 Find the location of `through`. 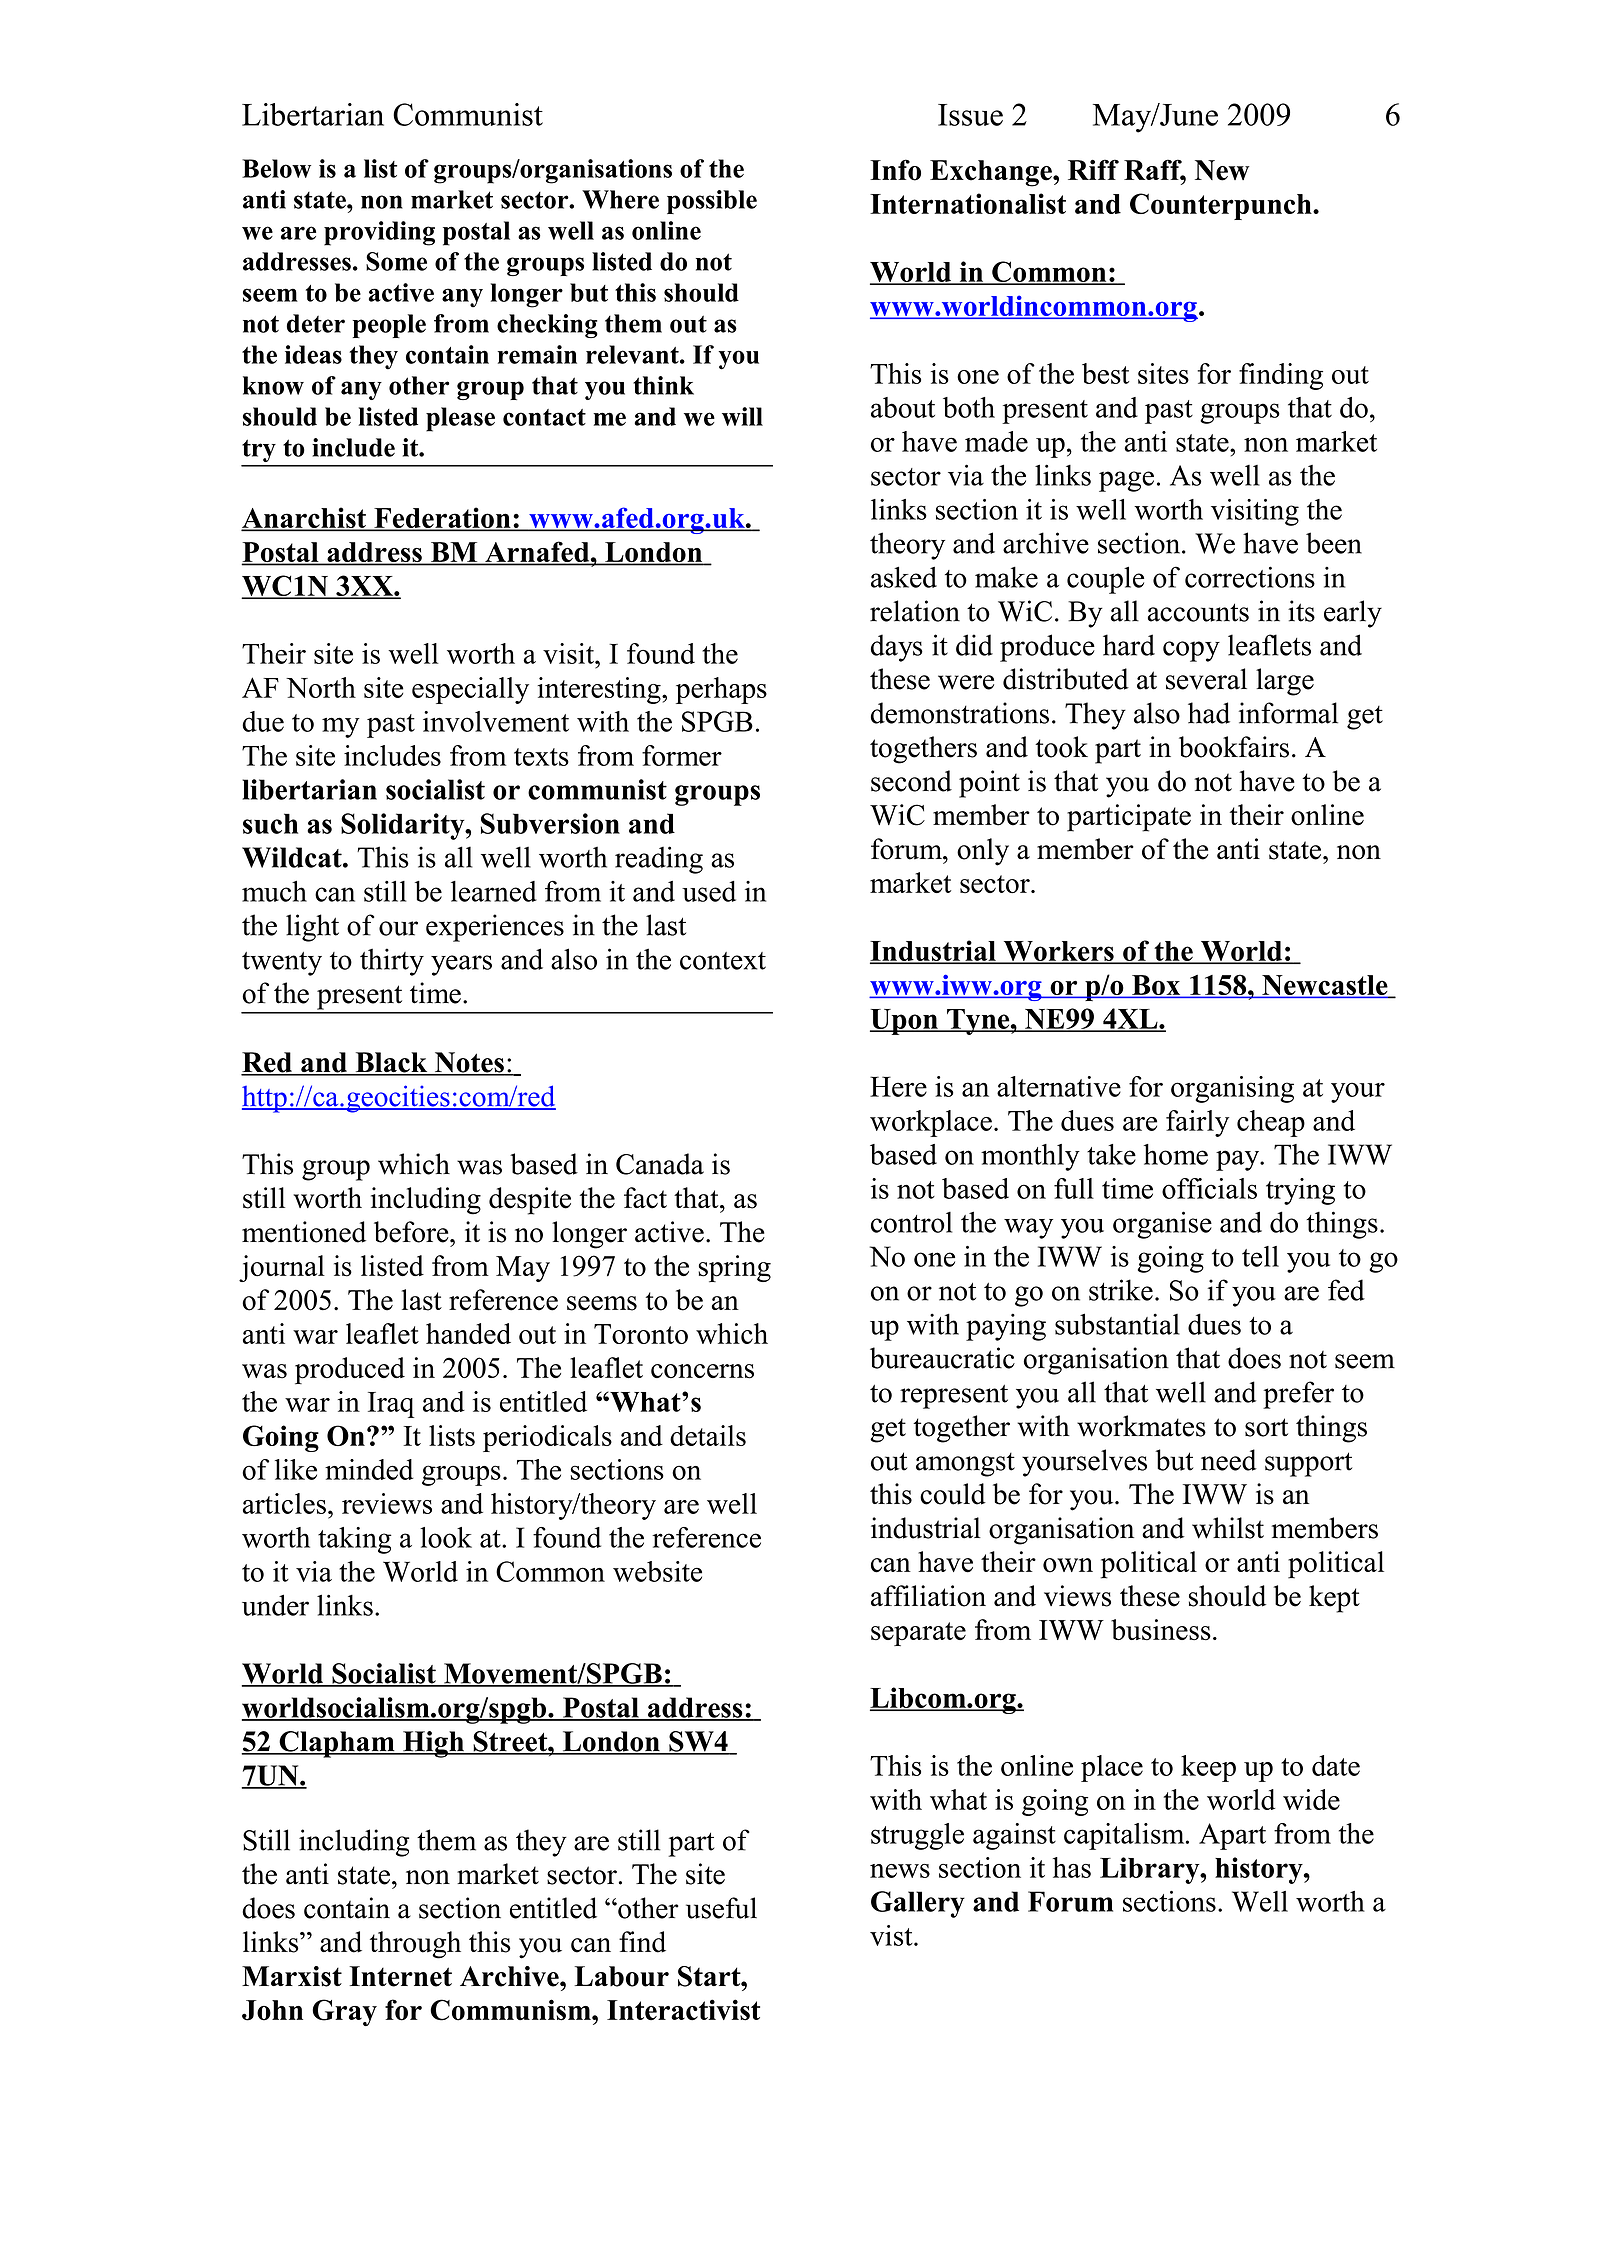

through is located at coordinates (415, 1945).
